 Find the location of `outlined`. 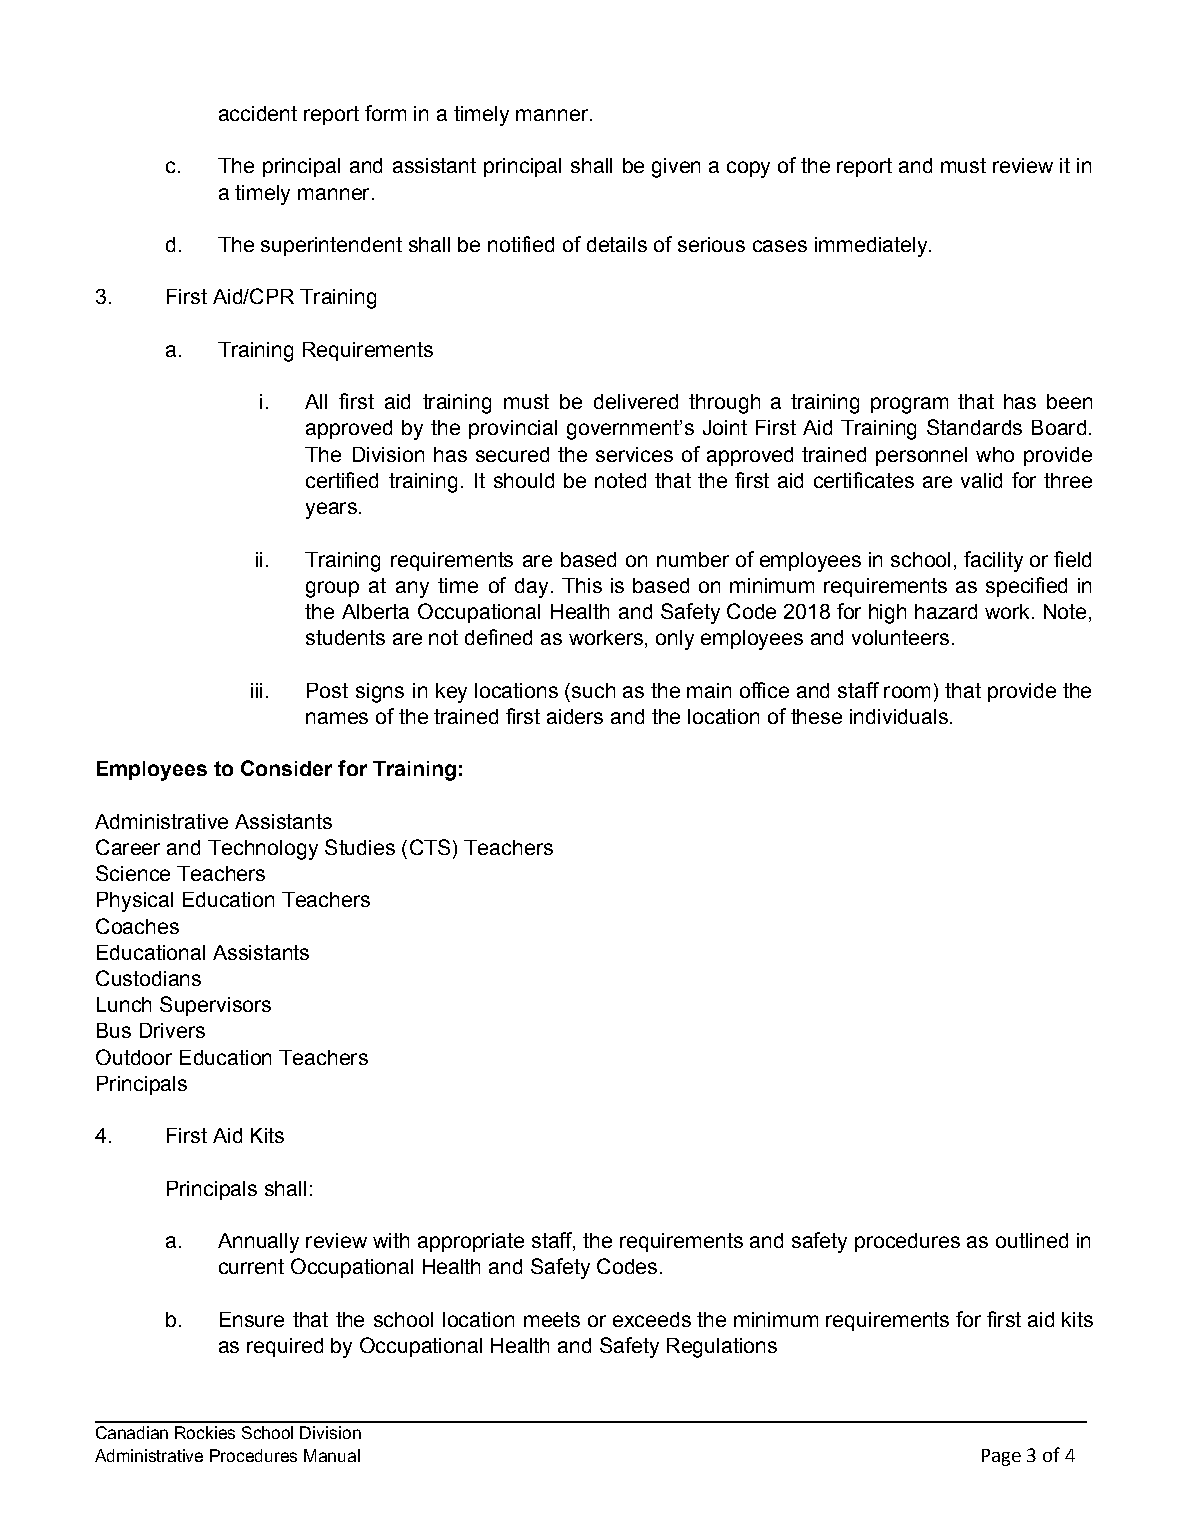

outlined is located at coordinates (1032, 1240).
